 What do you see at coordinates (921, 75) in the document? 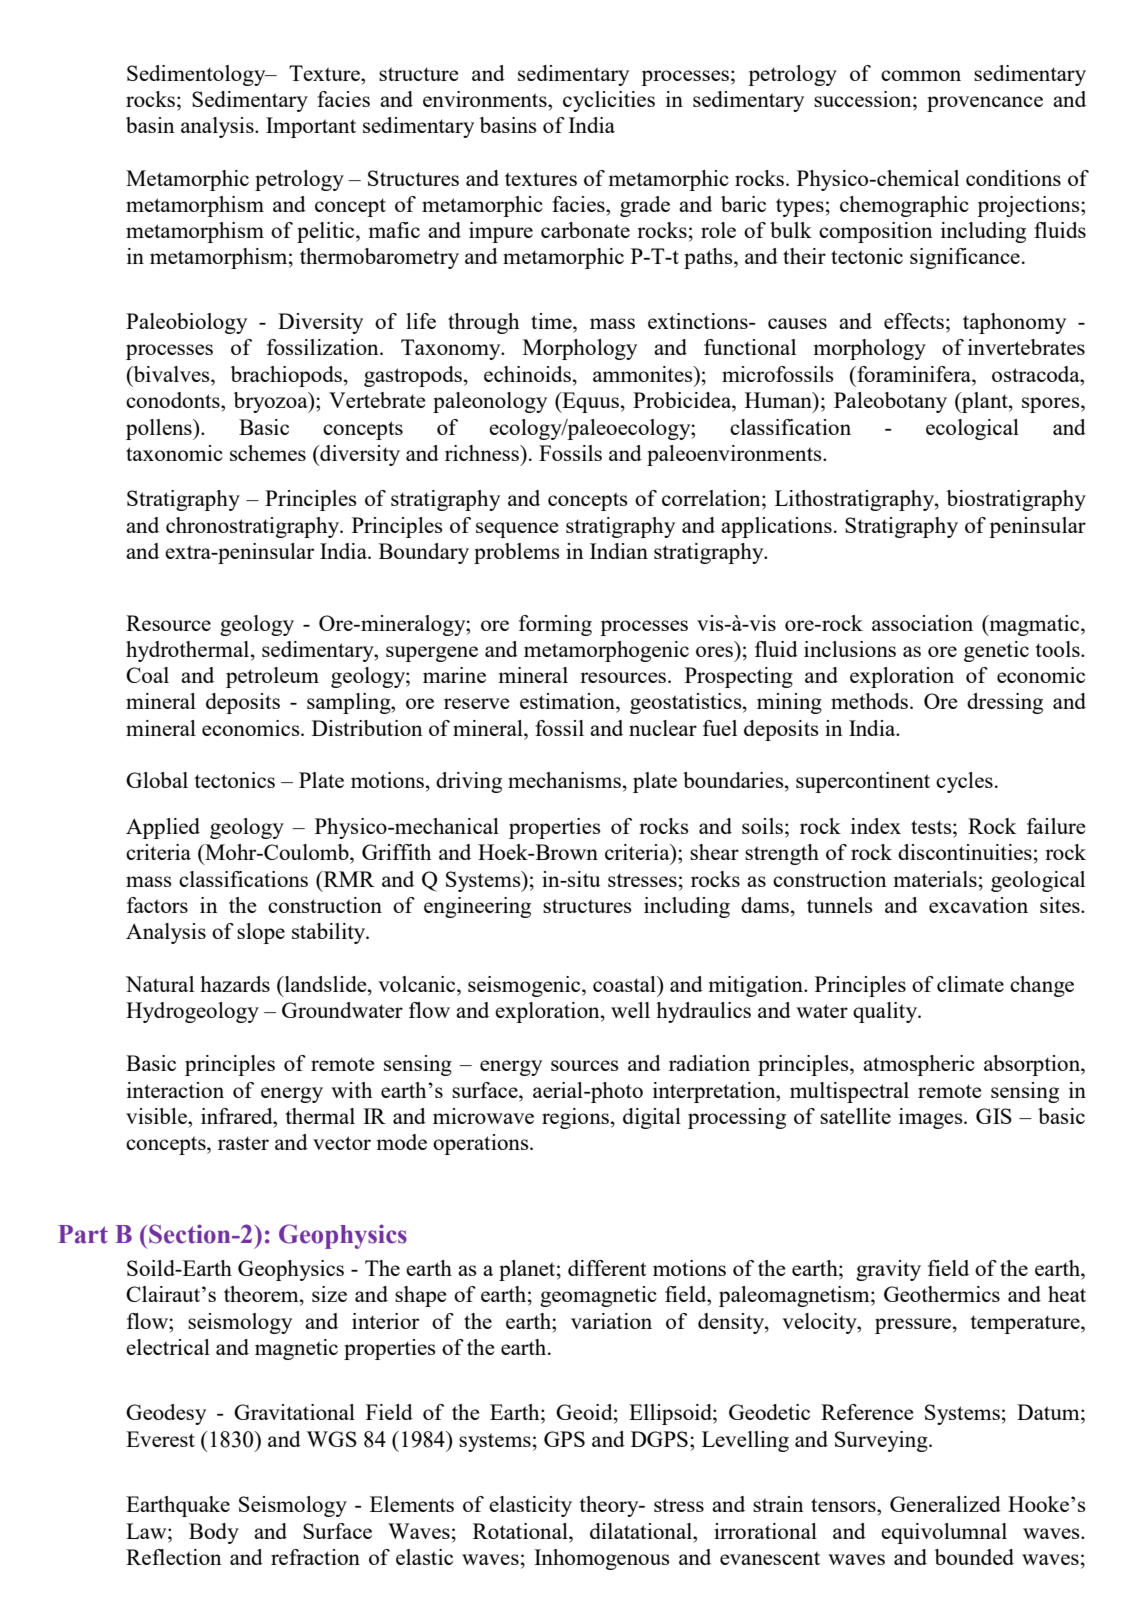
I see `common` at bounding box center [921, 75].
